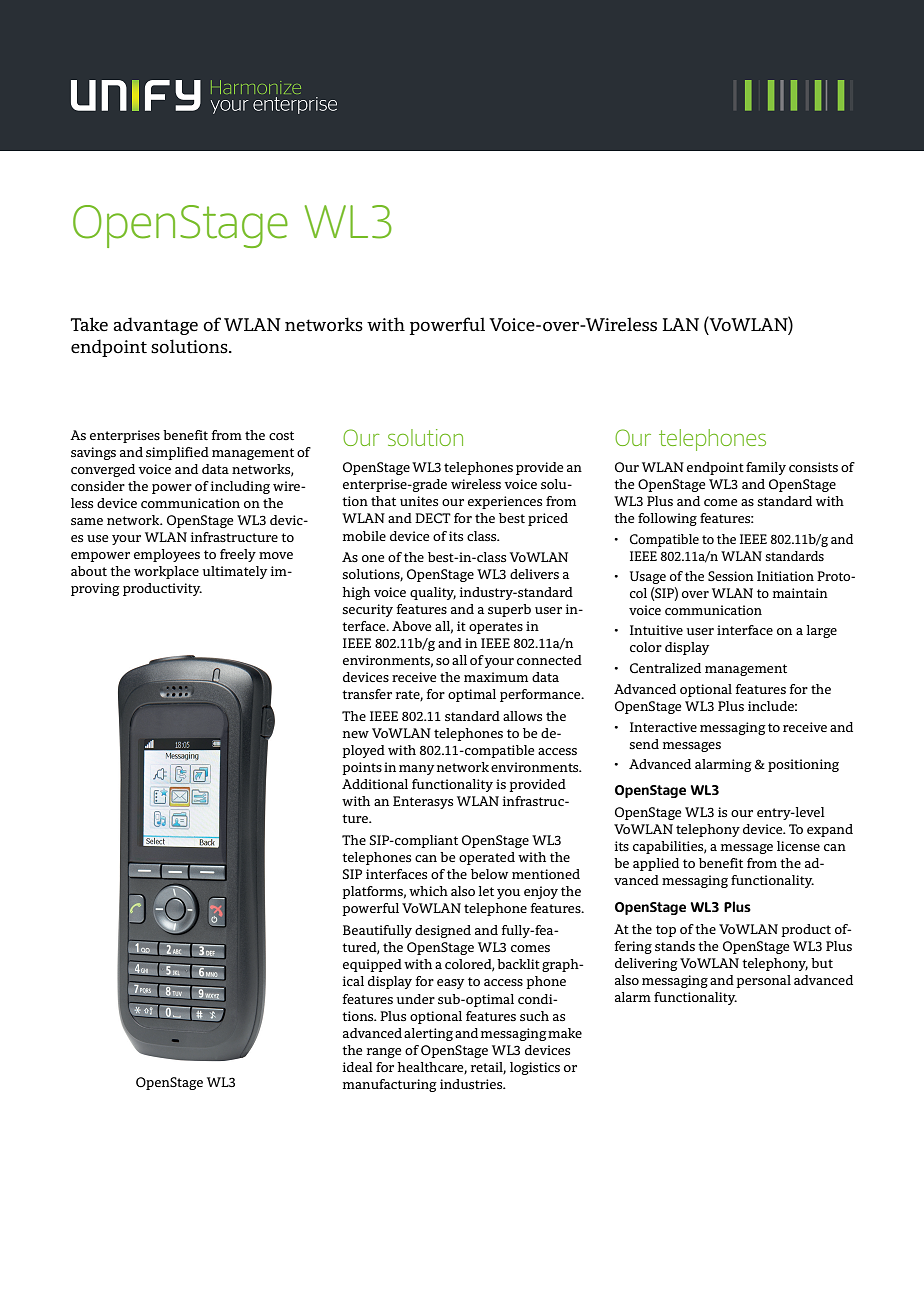  What do you see at coordinates (766, 468) in the screenshot?
I see `family` at bounding box center [766, 468].
